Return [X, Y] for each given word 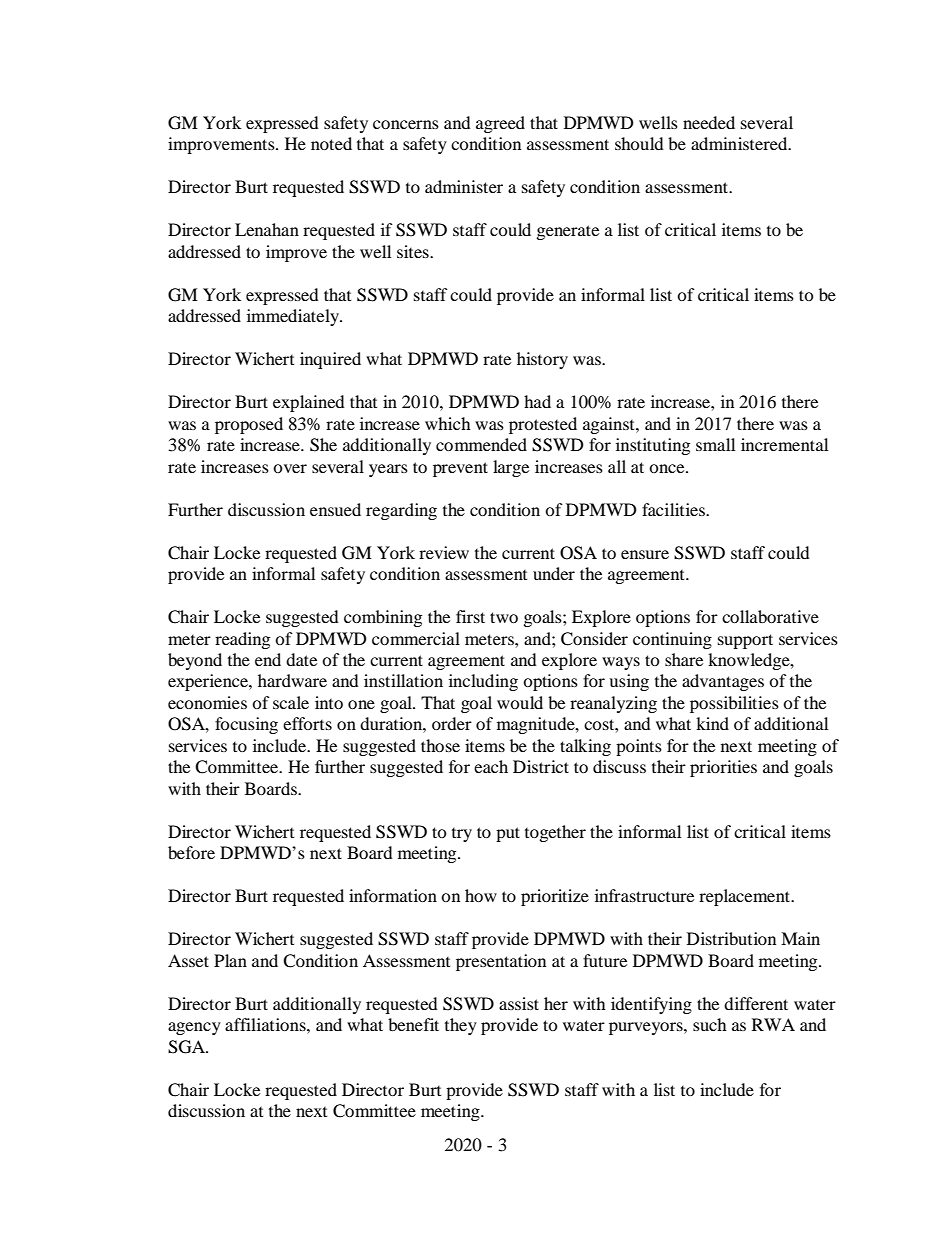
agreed [500, 124]
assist [519, 1003]
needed [709, 122]
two [504, 617]
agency [194, 1028]
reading [242, 640]
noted [331, 143]
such [710, 1024]
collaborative [770, 616]
